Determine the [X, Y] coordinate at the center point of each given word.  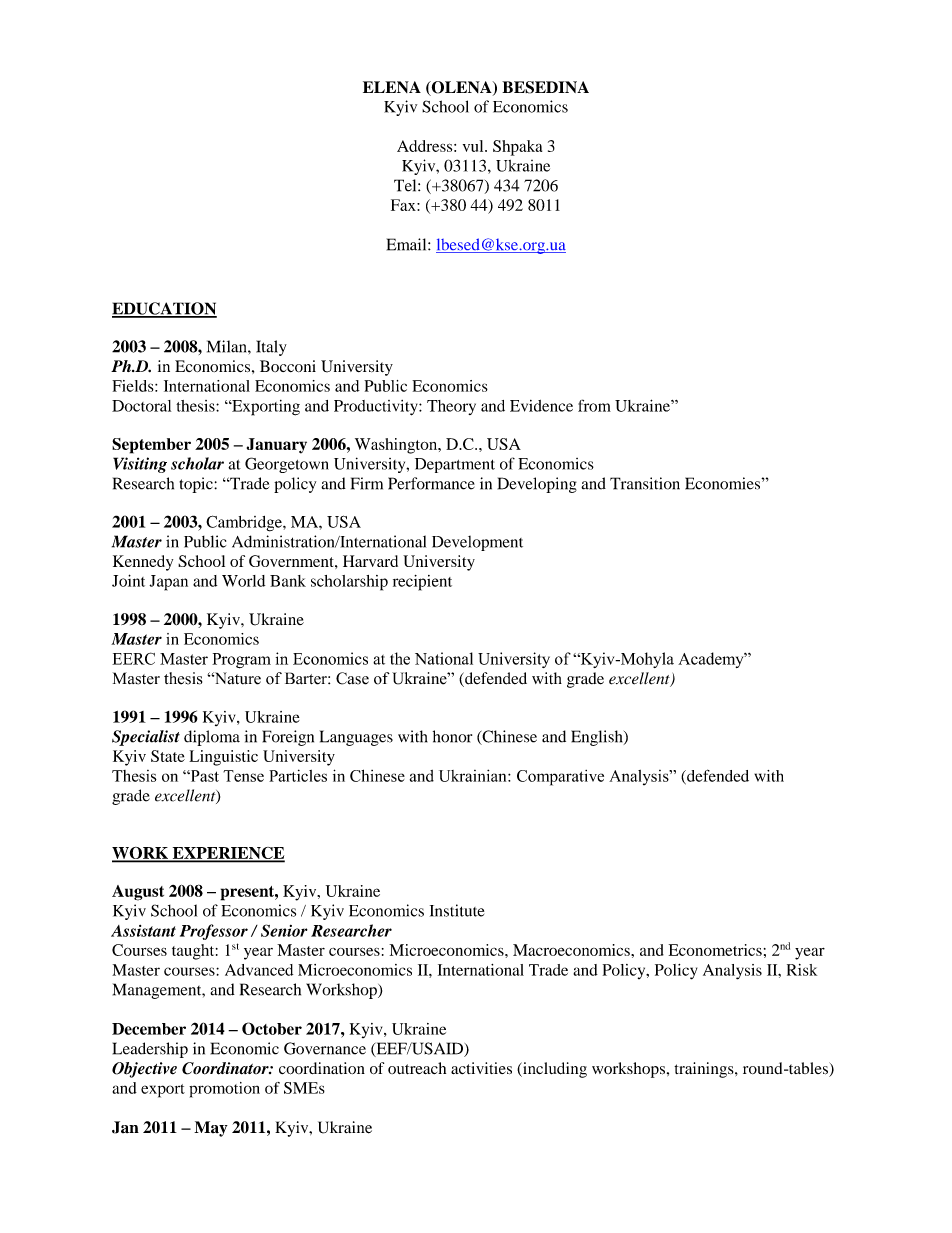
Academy [712, 660]
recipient [422, 583]
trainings [705, 1070]
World [243, 581]
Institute [457, 910]
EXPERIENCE [227, 854]
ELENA [392, 87]
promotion [224, 1090]
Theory [451, 407]
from [594, 405]
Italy [271, 348]
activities [481, 1068]
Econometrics [715, 950]
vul [474, 146]
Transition [645, 483]
